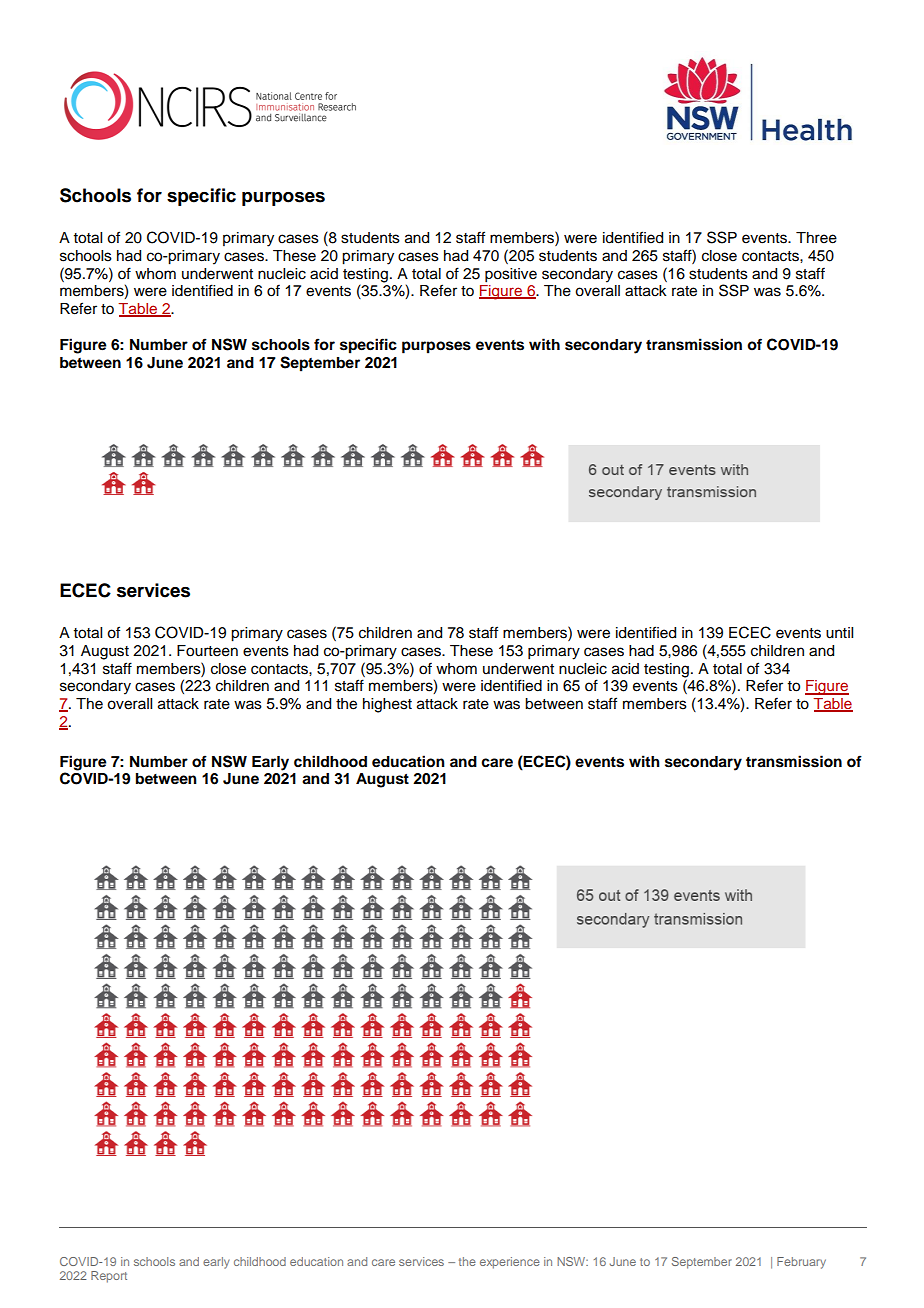 The width and height of the screenshot is (924, 1308). Describe the element at coordinates (207, 651) in the screenshot. I see `Fourteen` at that location.
